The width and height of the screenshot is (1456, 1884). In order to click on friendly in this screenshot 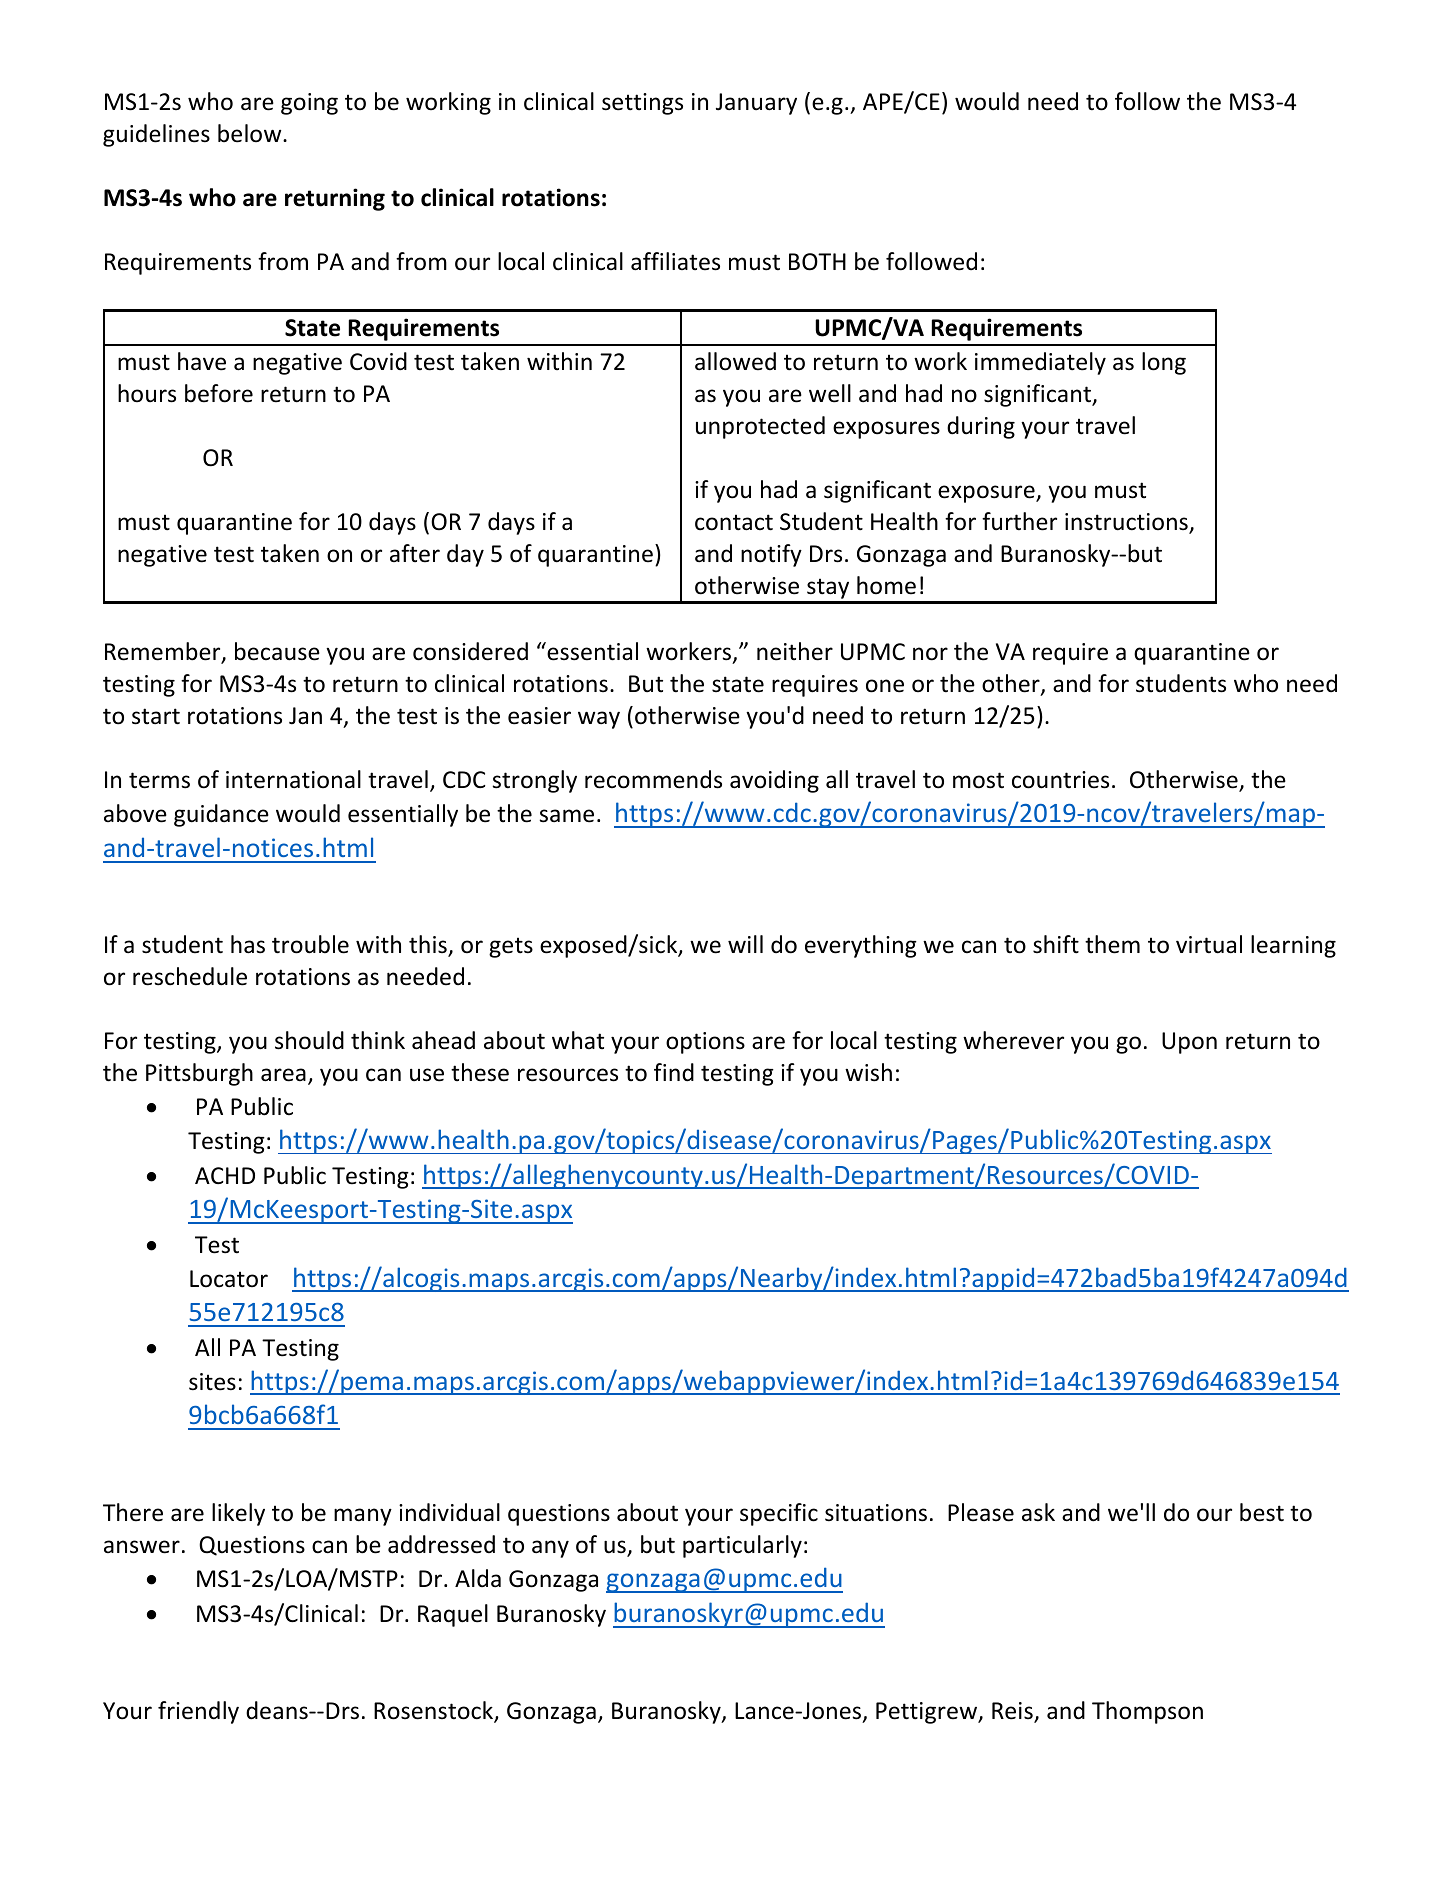, I will do `click(198, 1712)`.
